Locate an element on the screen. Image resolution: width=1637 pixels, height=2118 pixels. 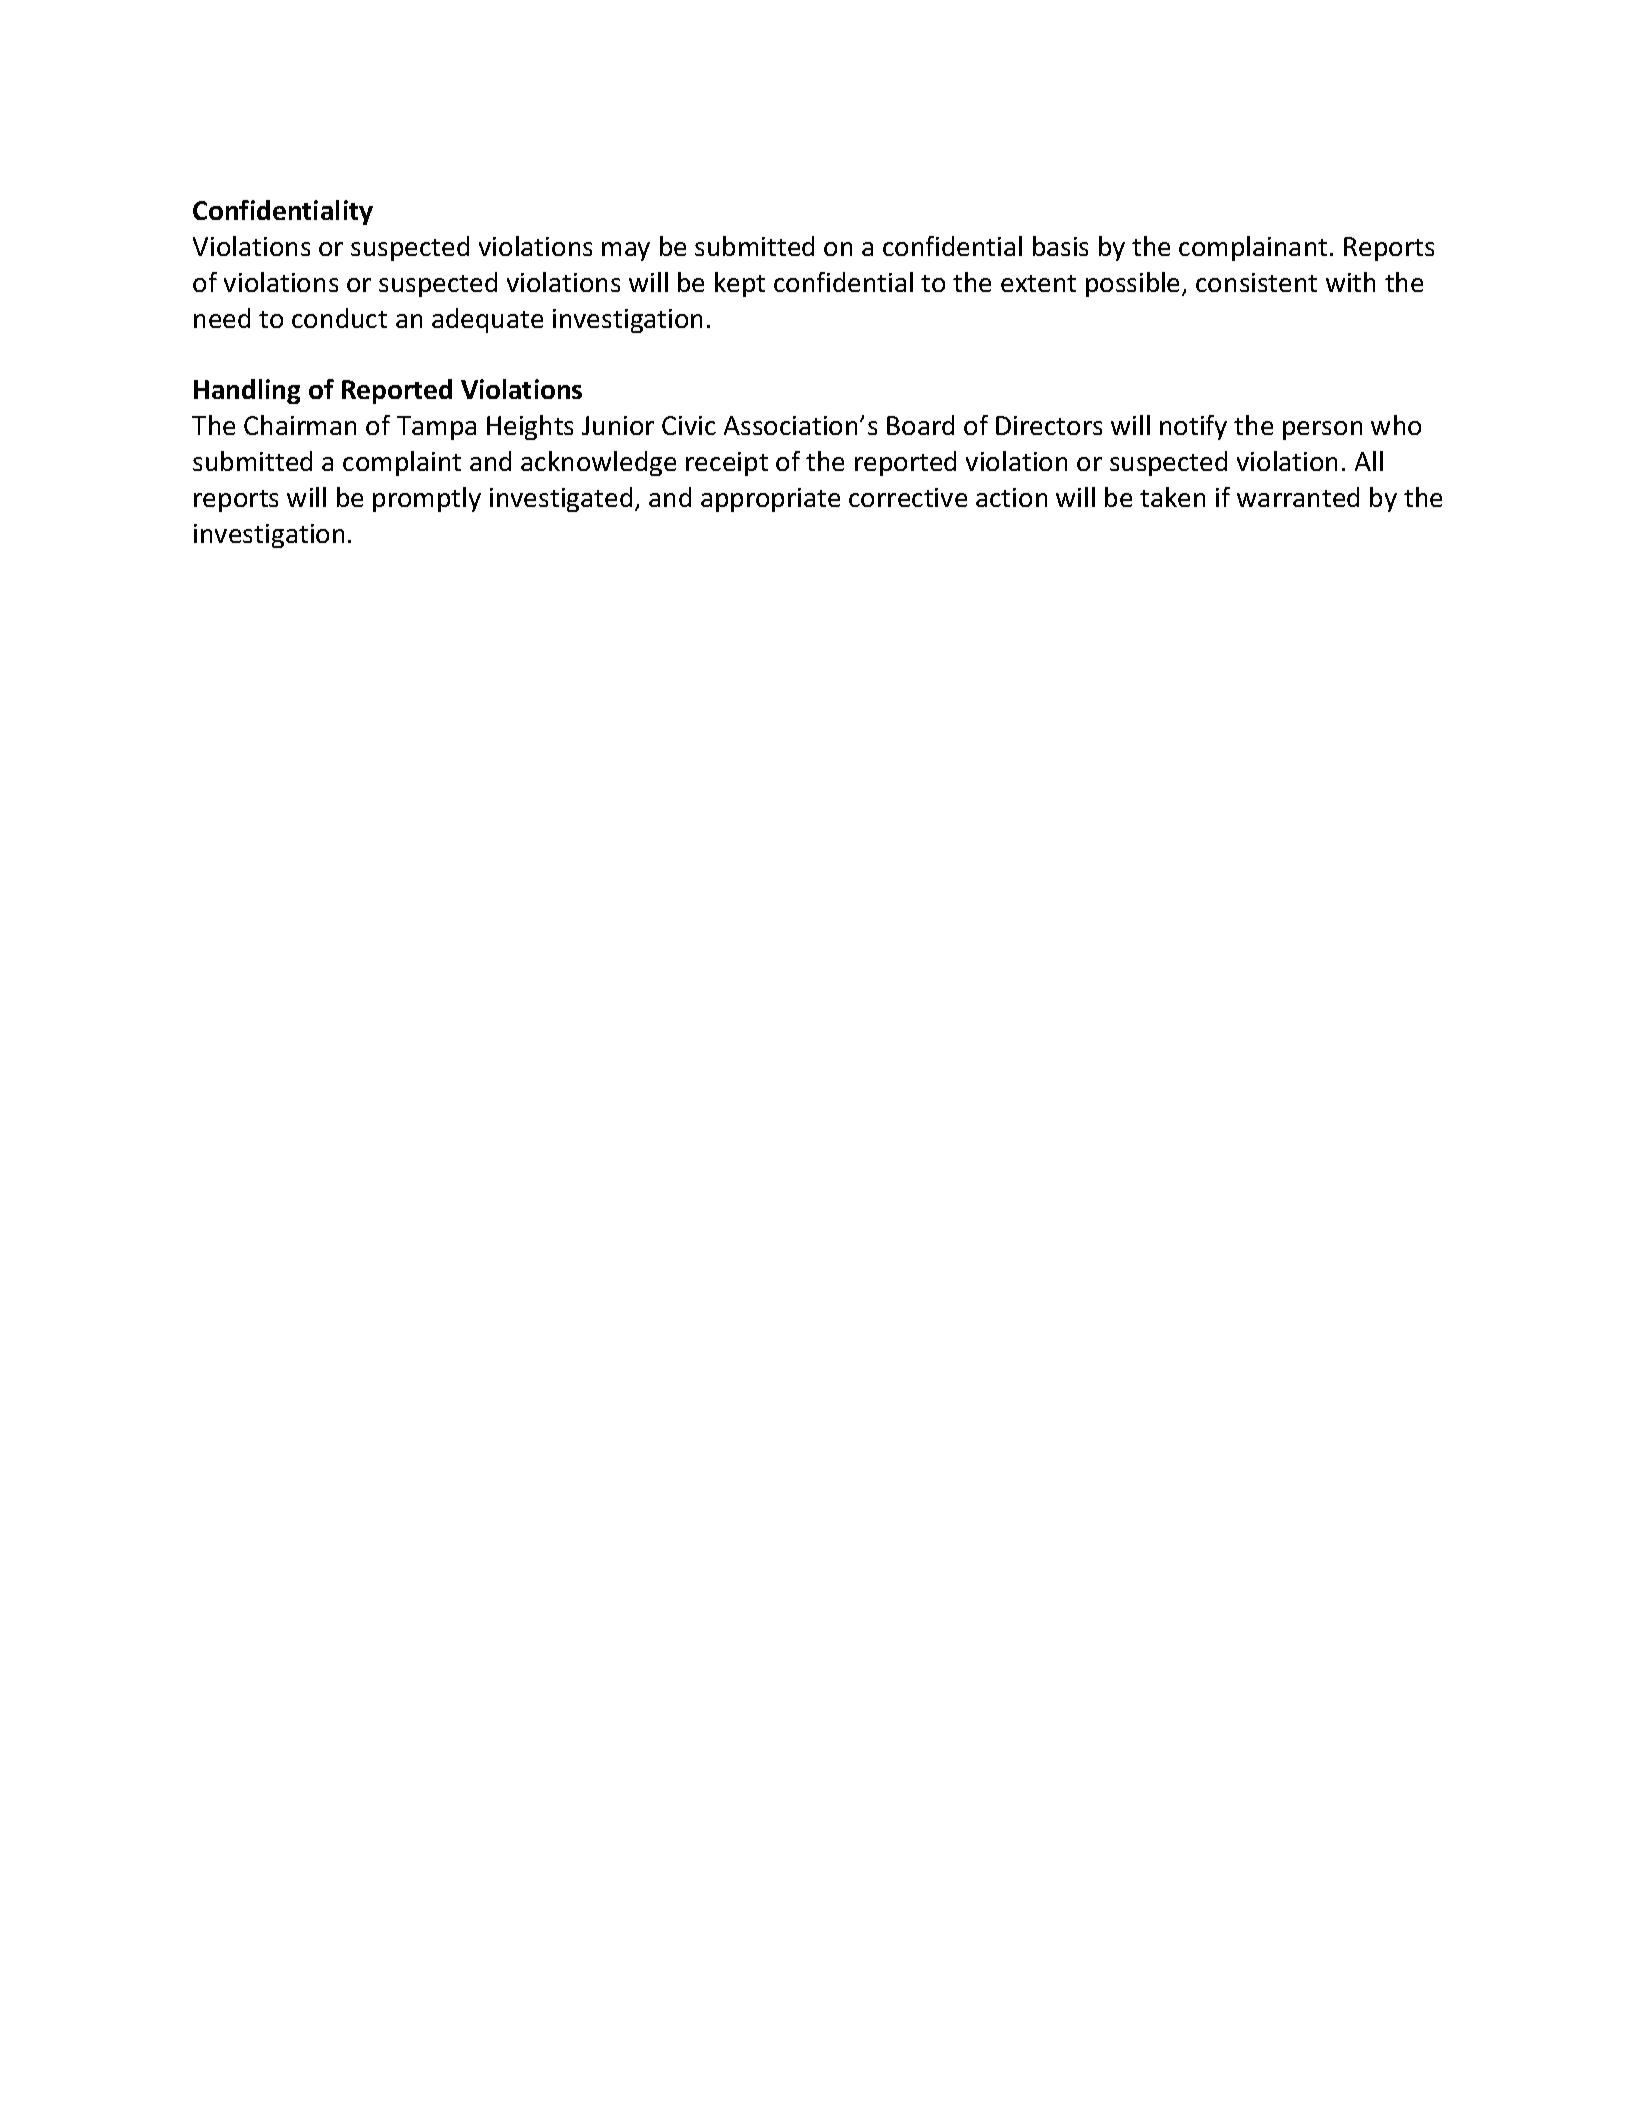
promptly is located at coordinates (427, 499).
